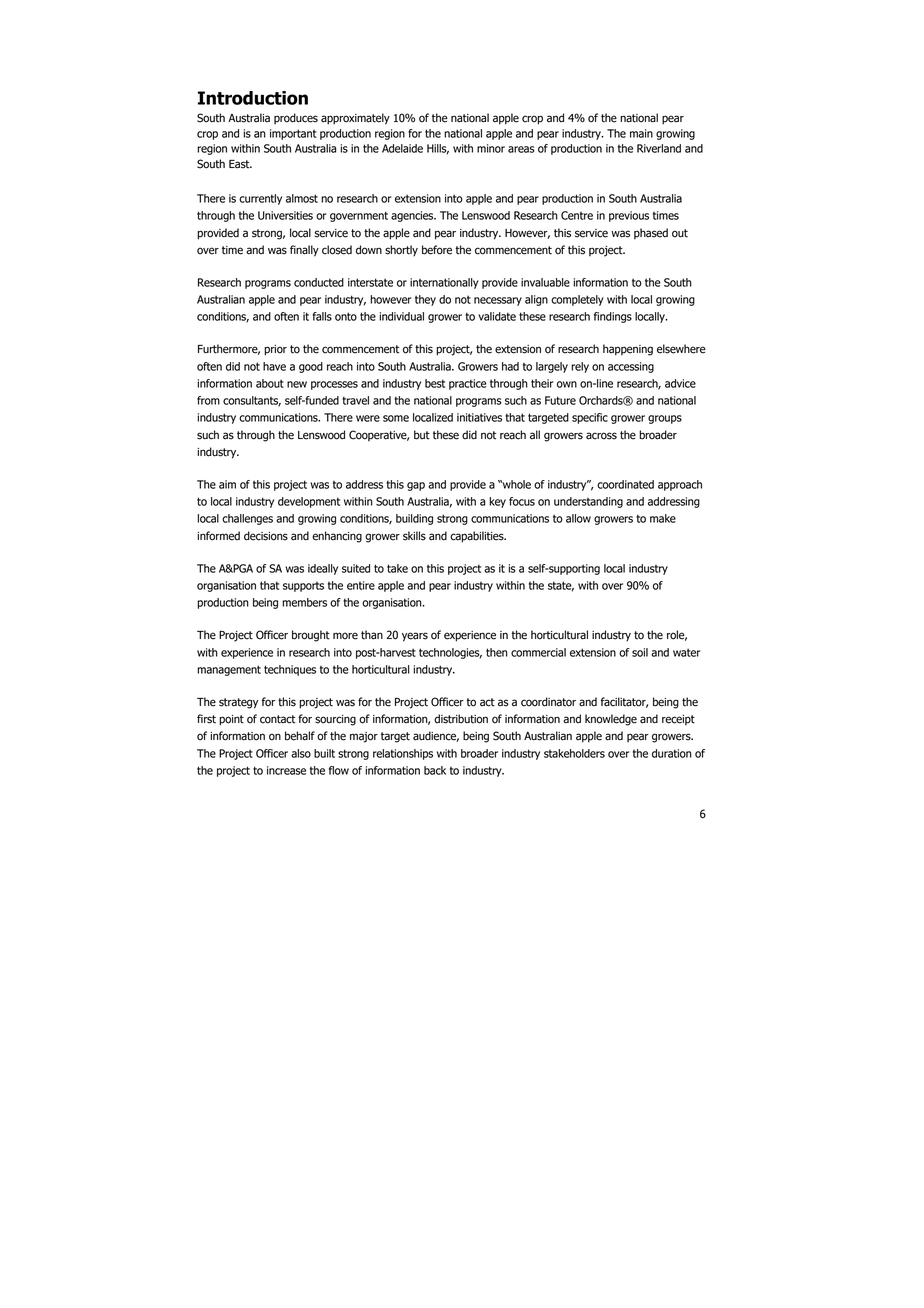 Image resolution: width=924 pixels, height=1308 pixels. What do you see at coordinates (402, 148) in the page?
I see `Adelaide` at bounding box center [402, 148].
